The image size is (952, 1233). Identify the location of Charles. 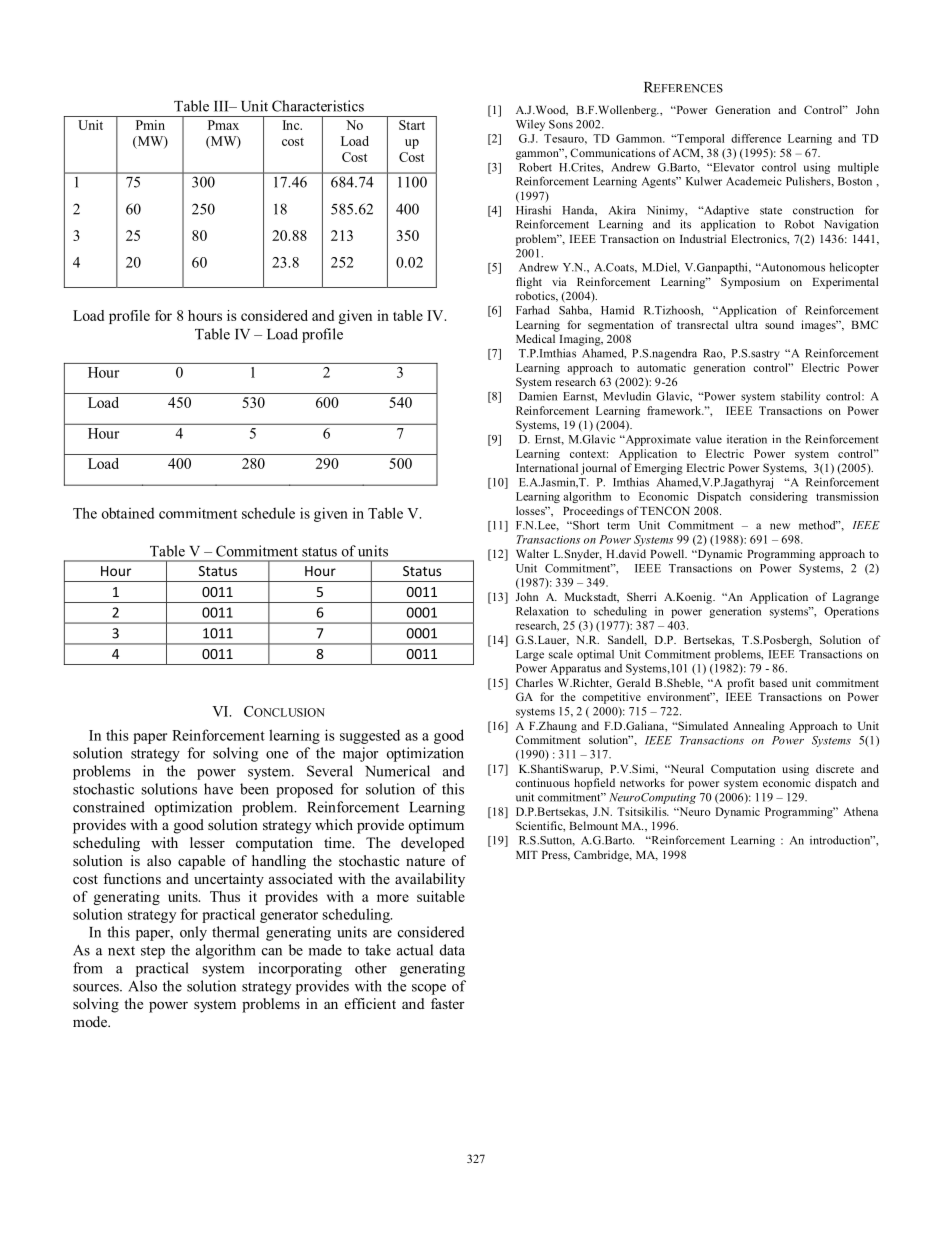
(534, 682).
